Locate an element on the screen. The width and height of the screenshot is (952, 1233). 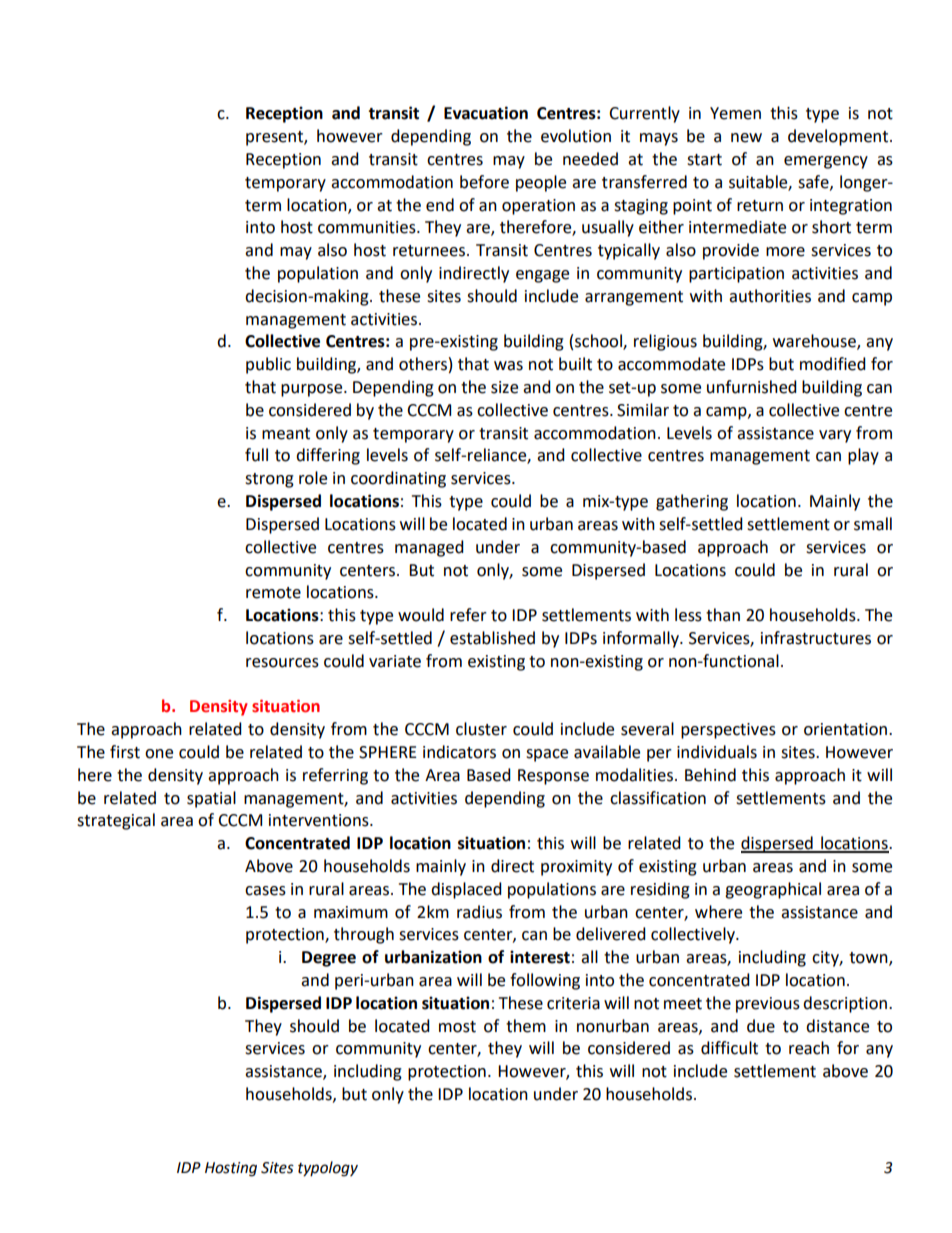
infrastructures is located at coordinates (816, 638).
